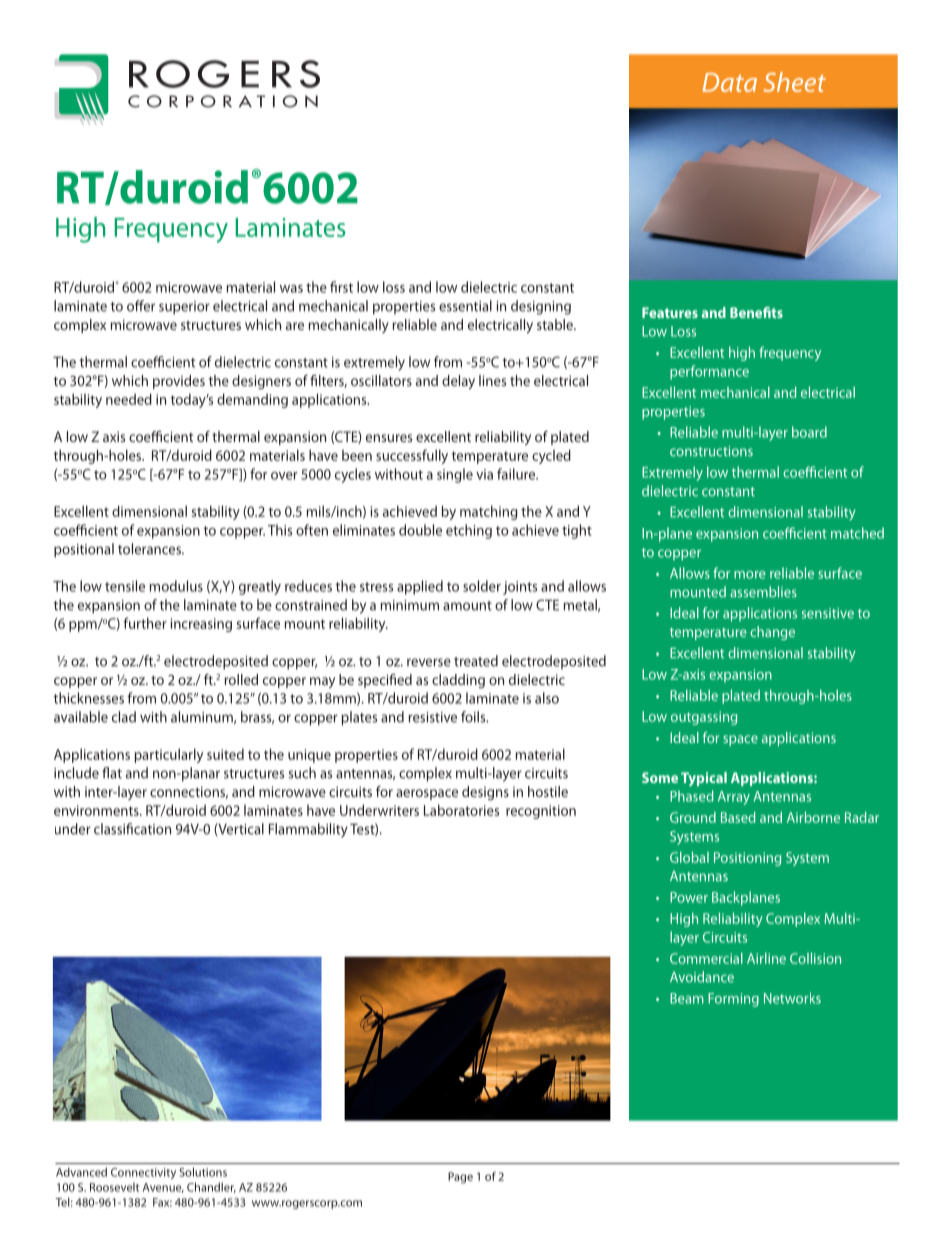  What do you see at coordinates (132, 829) in the image?
I see `classification` at bounding box center [132, 829].
